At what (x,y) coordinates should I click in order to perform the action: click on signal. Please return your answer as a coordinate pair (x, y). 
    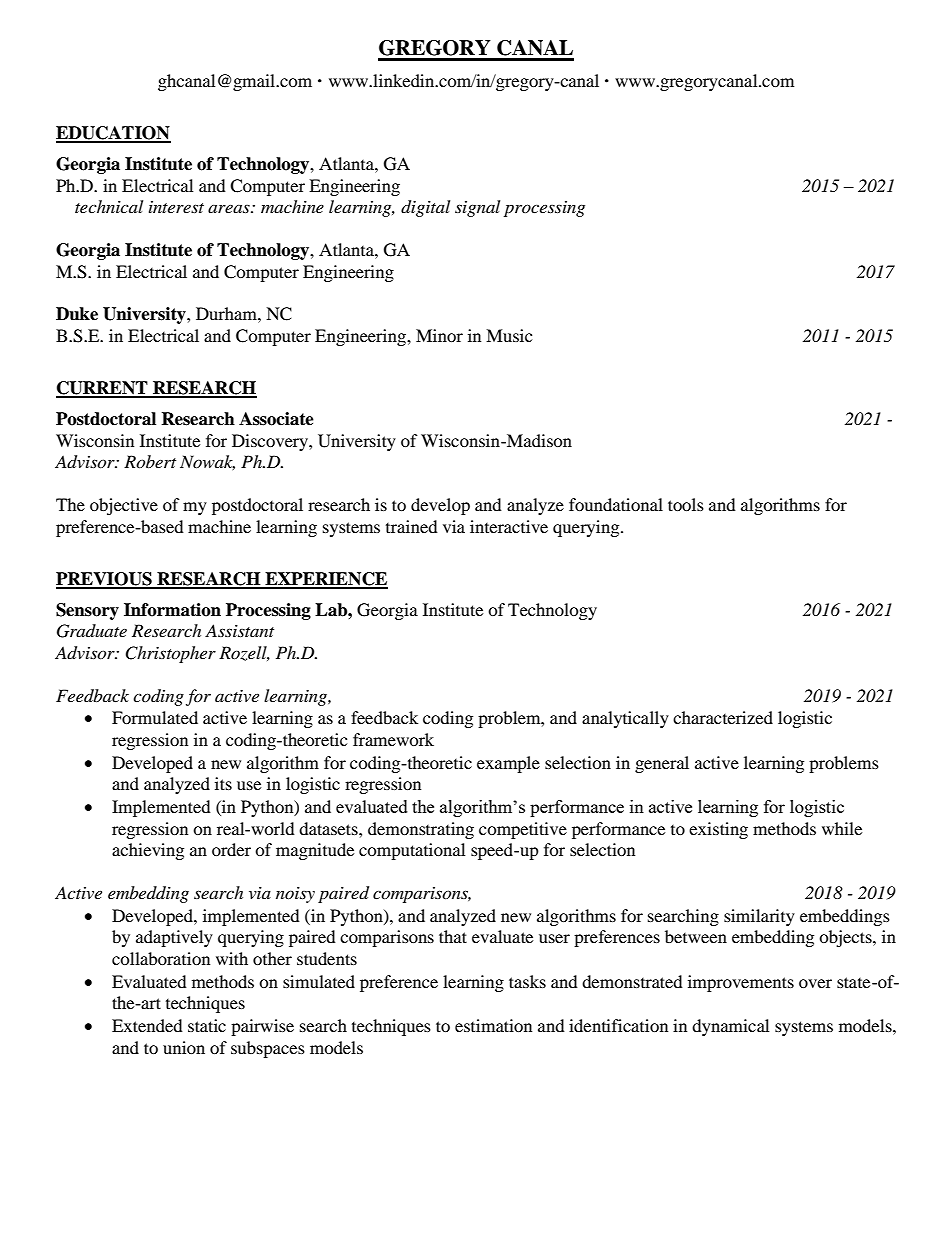
    Looking at the image, I should click on (477, 208).
